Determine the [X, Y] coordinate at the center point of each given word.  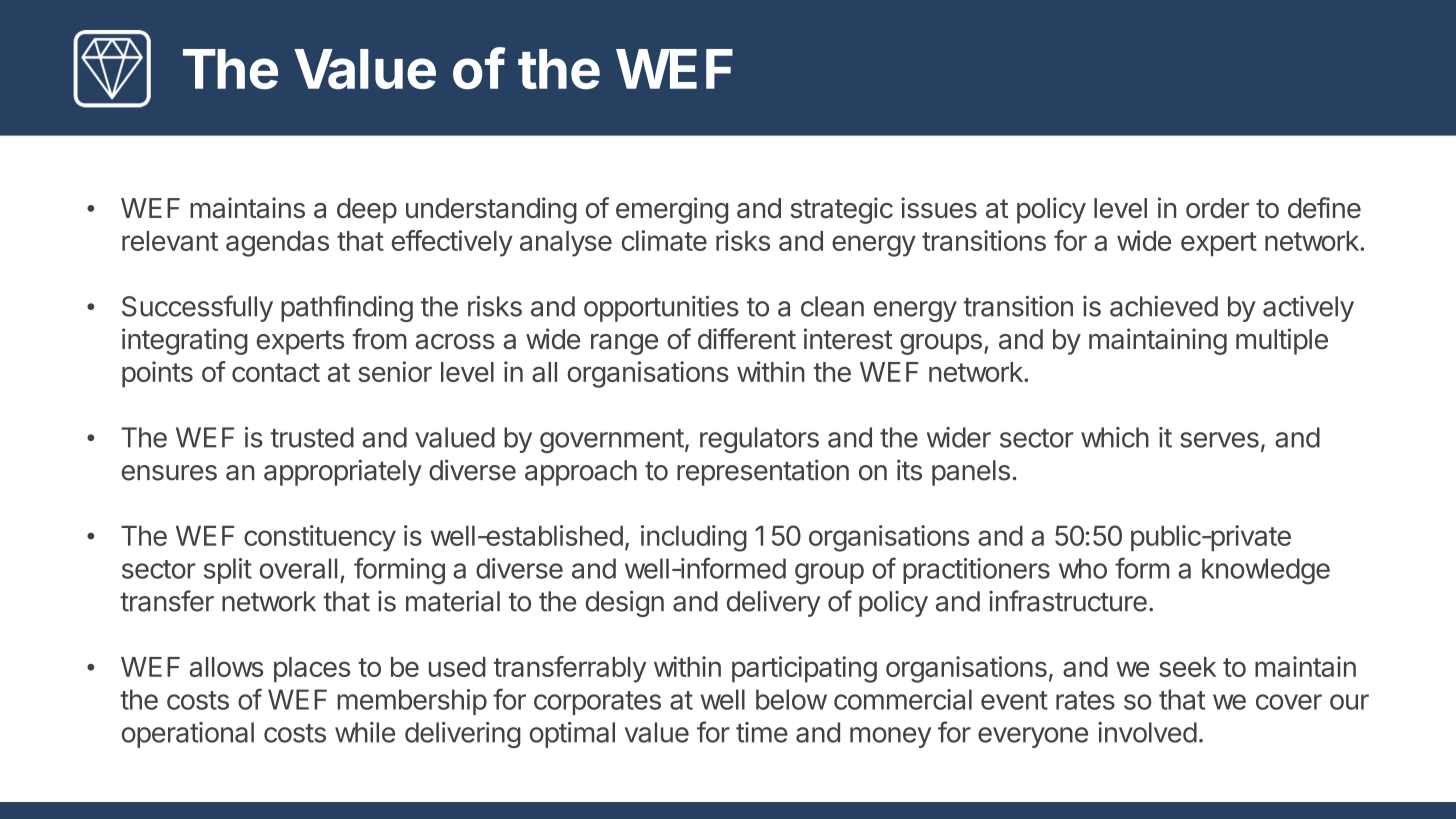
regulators [759, 440]
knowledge [1266, 571]
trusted [312, 437]
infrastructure [1068, 601]
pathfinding [347, 308]
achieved [1164, 306]
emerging [672, 210]
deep [367, 211]
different [747, 339]
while [365, 732]
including [694, 538]
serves [1219, 440]
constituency [320, 538]
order [1217, 208]
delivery [774, 603]
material [453, 601]
